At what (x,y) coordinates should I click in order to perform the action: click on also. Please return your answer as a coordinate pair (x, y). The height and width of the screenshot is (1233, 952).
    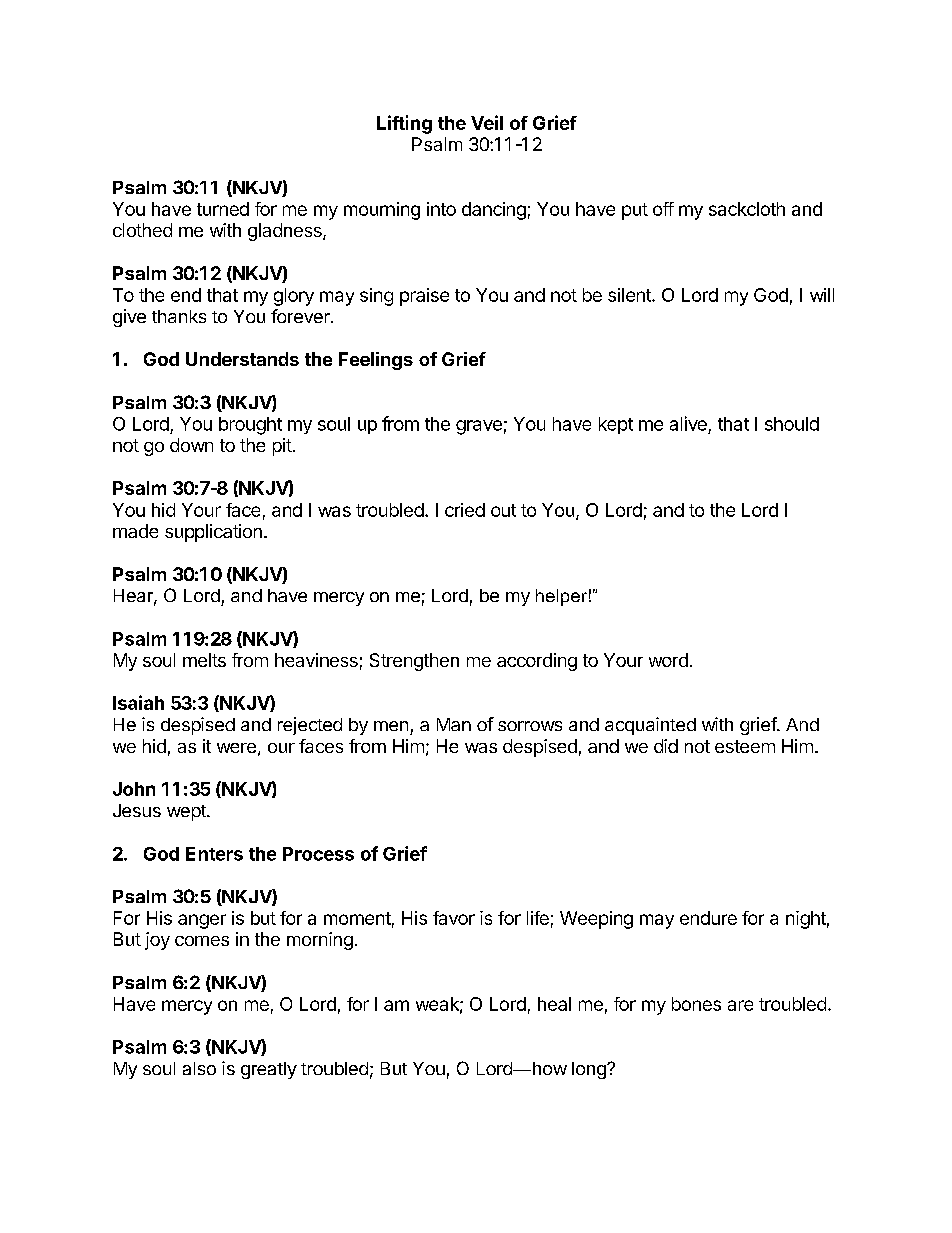
    Looking at the image, I should click on (199, 1068).
